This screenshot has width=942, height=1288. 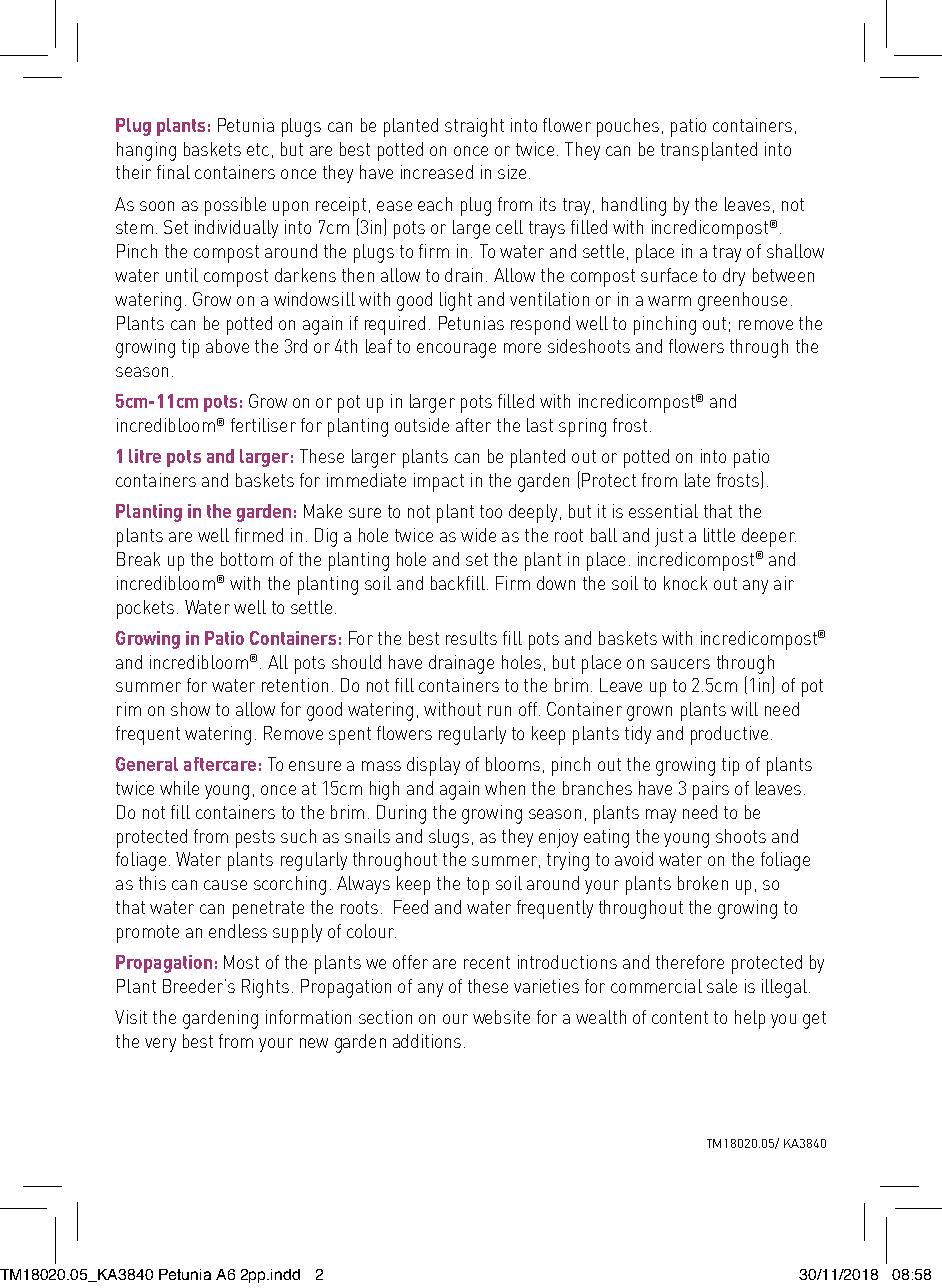 What do you see at coordinates (478, 535) in the screenshot?
I see `wide` at bounding box center [478, 535].
